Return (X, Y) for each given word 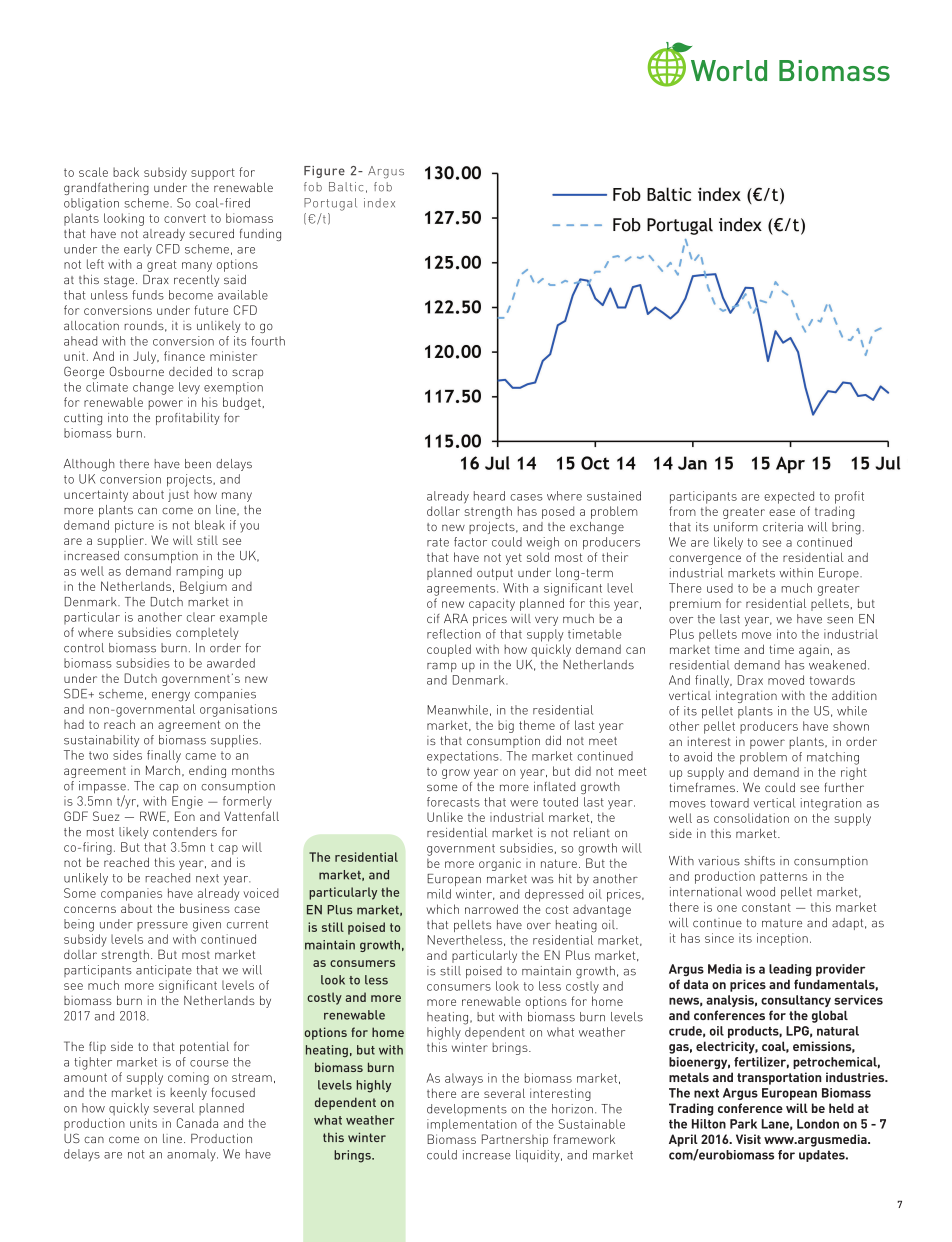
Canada (197, 1123)
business (205, 908)
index (379, 203)
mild (439, 894)
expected (789, 497)
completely (207, 634)
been (198, 464)
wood (760, 892)
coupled (449, 650)
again (814, 651)
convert (185, 218)
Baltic (346, 187)
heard (489, 496)
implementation (472, 1125)
